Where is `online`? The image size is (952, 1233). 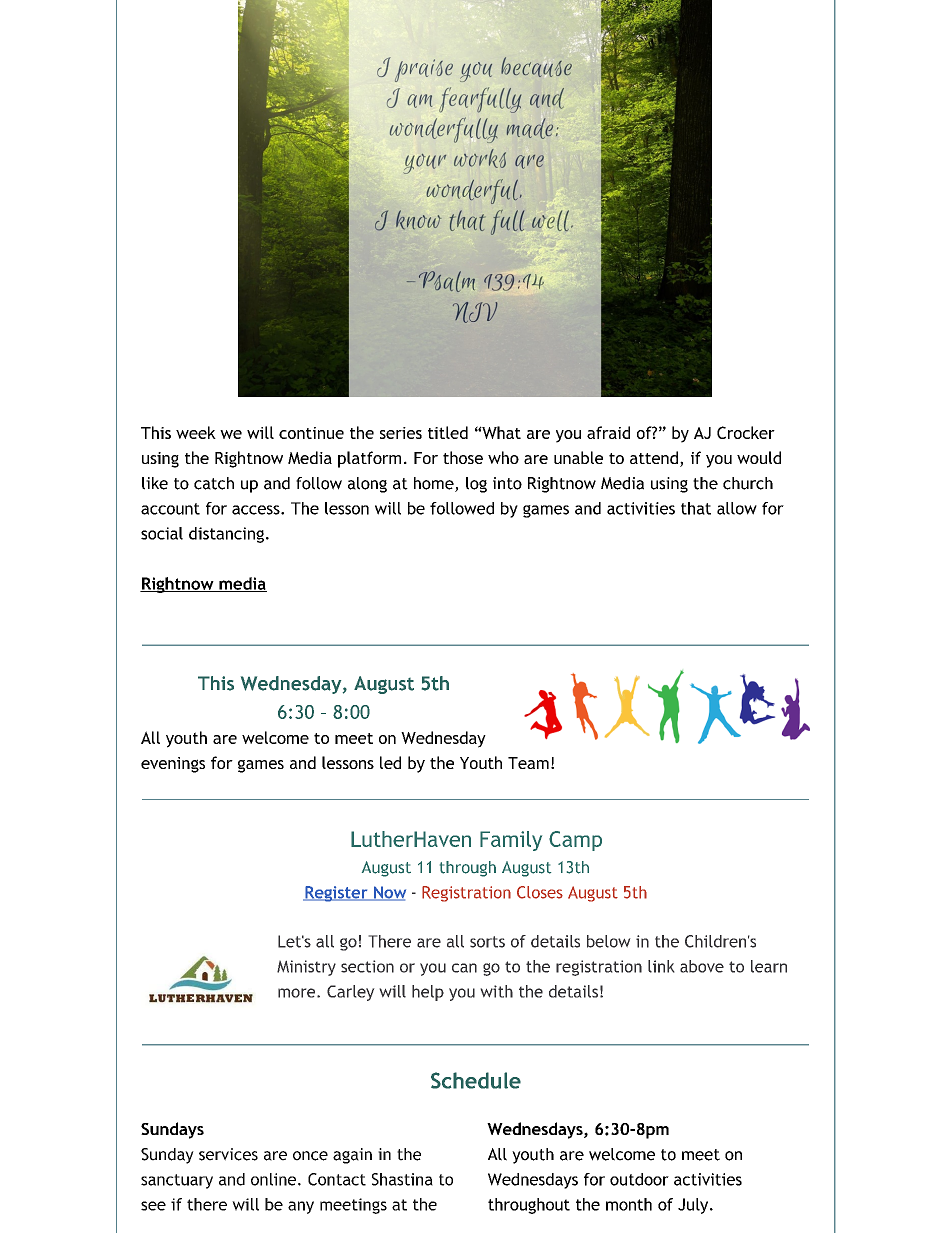 online is located at coordinates (273, 1179).
